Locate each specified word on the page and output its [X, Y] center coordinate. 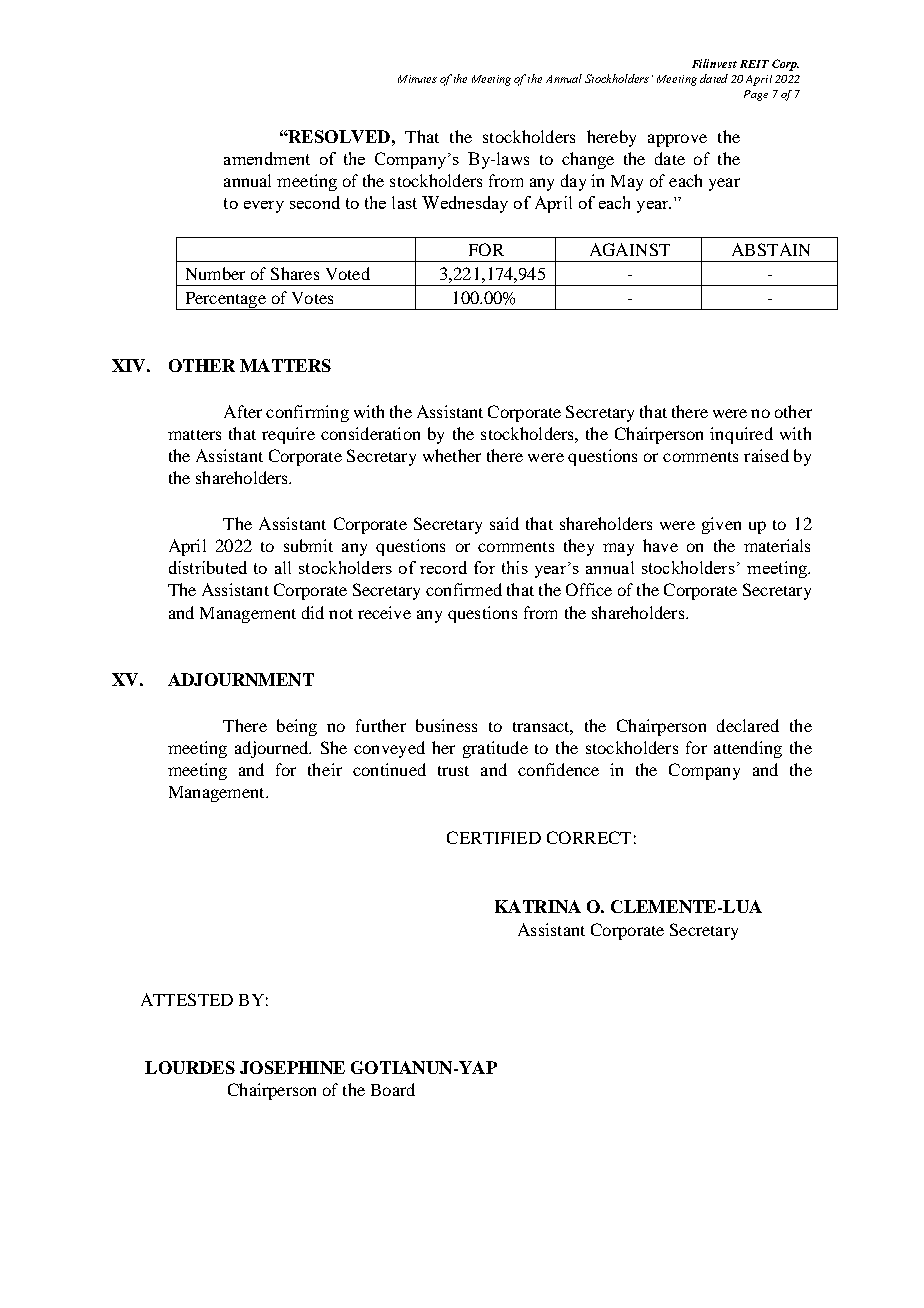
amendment [267, 158]
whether [452, 455]
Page [756, 95]
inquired [741, 435]
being [297, 727]
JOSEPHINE [292, 1067]
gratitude [495, 749]
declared [748, 725]
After [243, 411]
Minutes [417, 79]
